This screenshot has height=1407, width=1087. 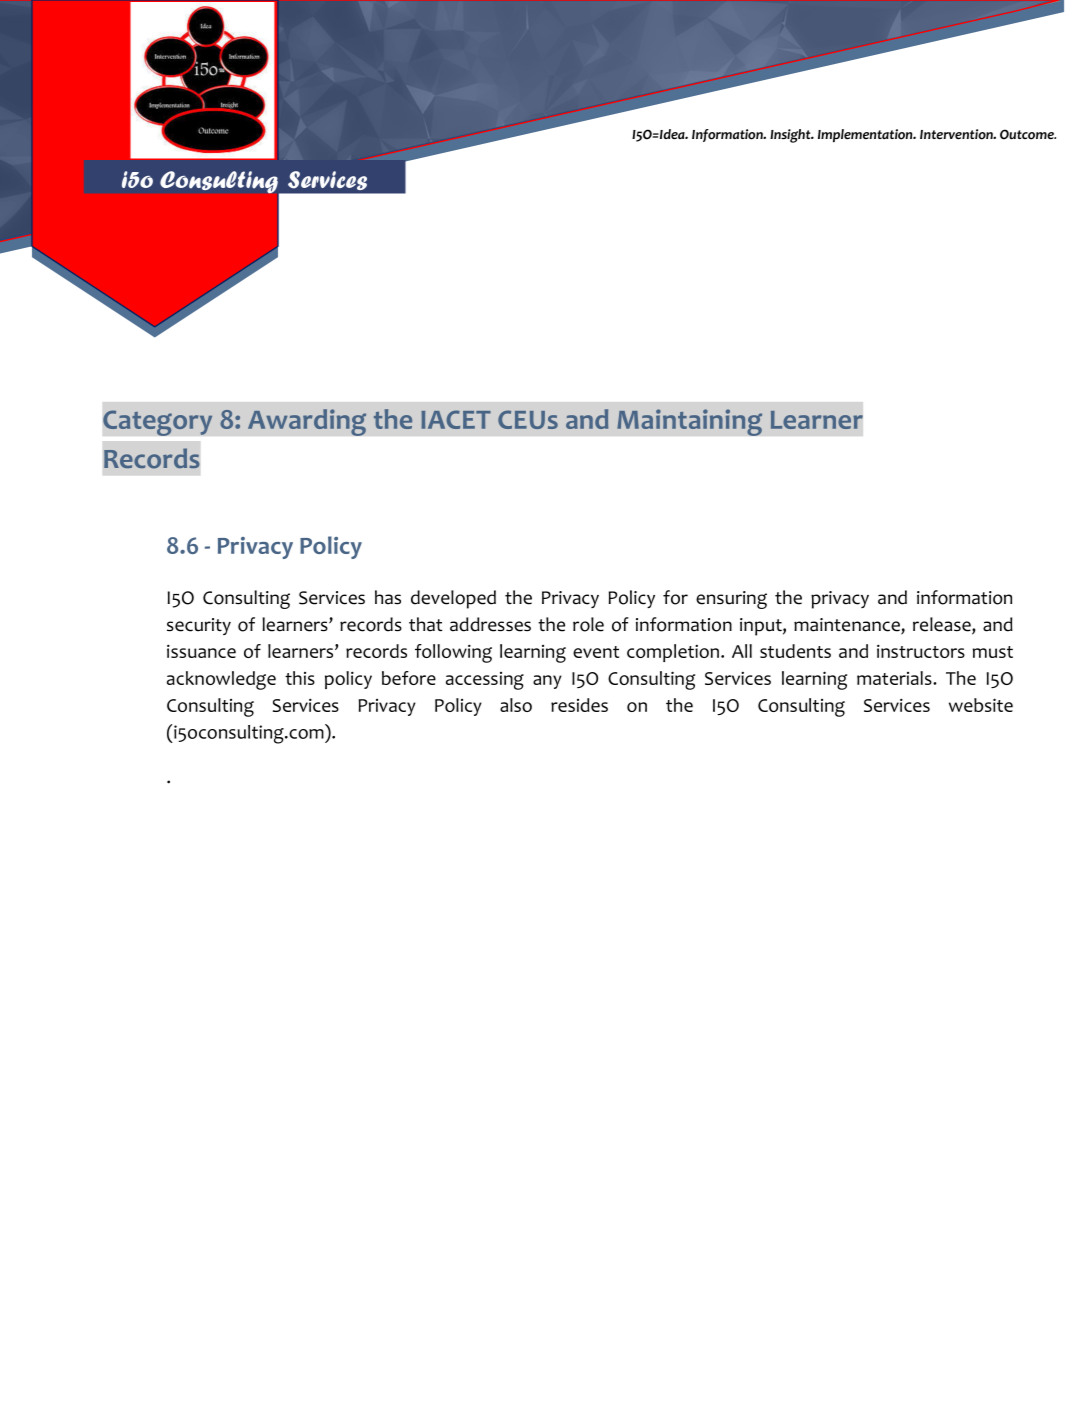 I want to click on Awarding, so click(x=307, y=422).
